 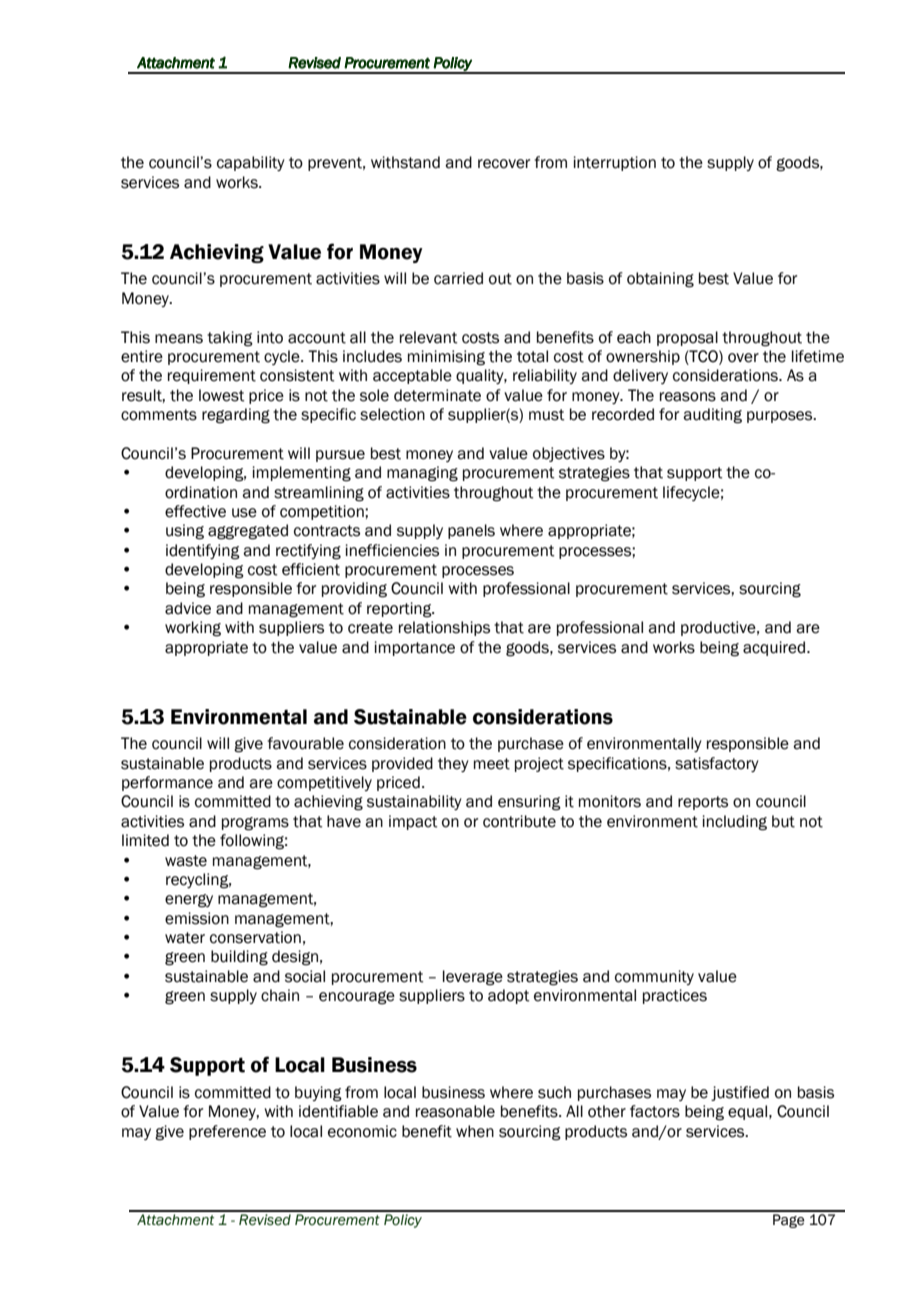 What do you see at coordinates (193, 629) in the screenshot?
I see `working` at bounding box center [193, 629].
